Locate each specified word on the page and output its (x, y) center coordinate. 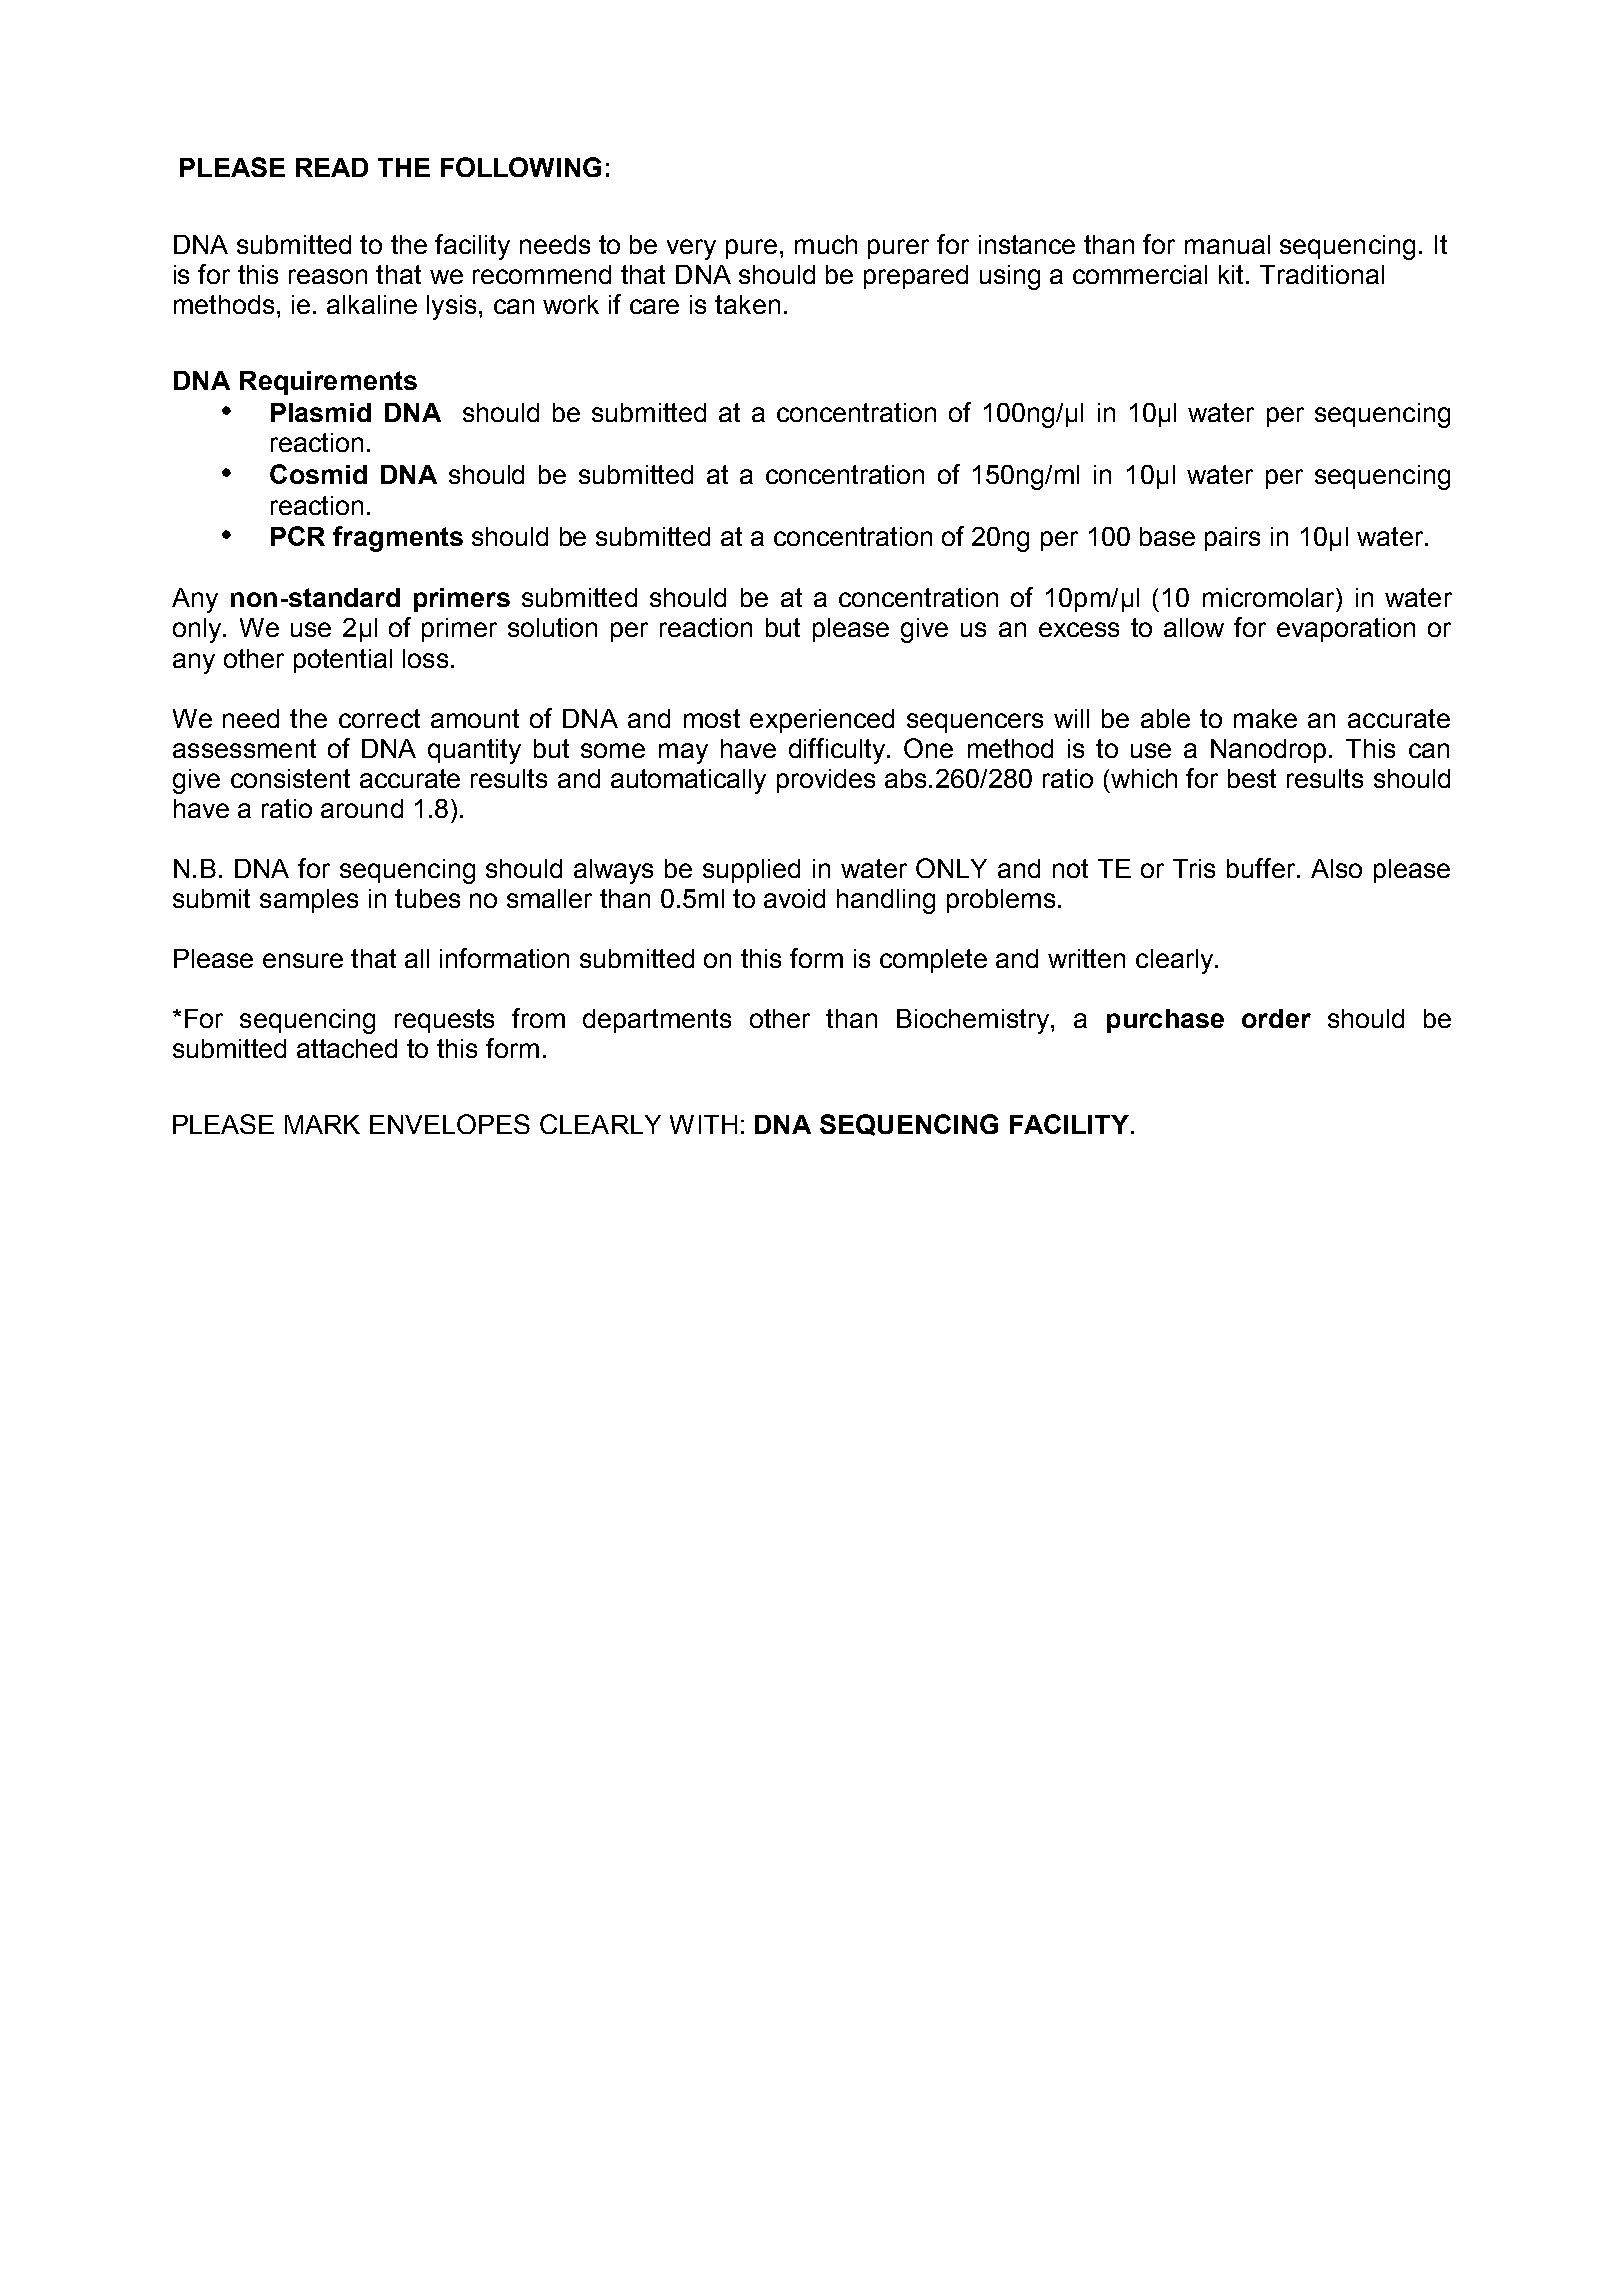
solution (552, 627)
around (362, 808)
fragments (398, 539)
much (826, 244)
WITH (703, 1124)
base (1167, 536)
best (1252, 778)
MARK (322, 1124)
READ (332, 167)
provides (826, 781)
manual (1227, 244)
